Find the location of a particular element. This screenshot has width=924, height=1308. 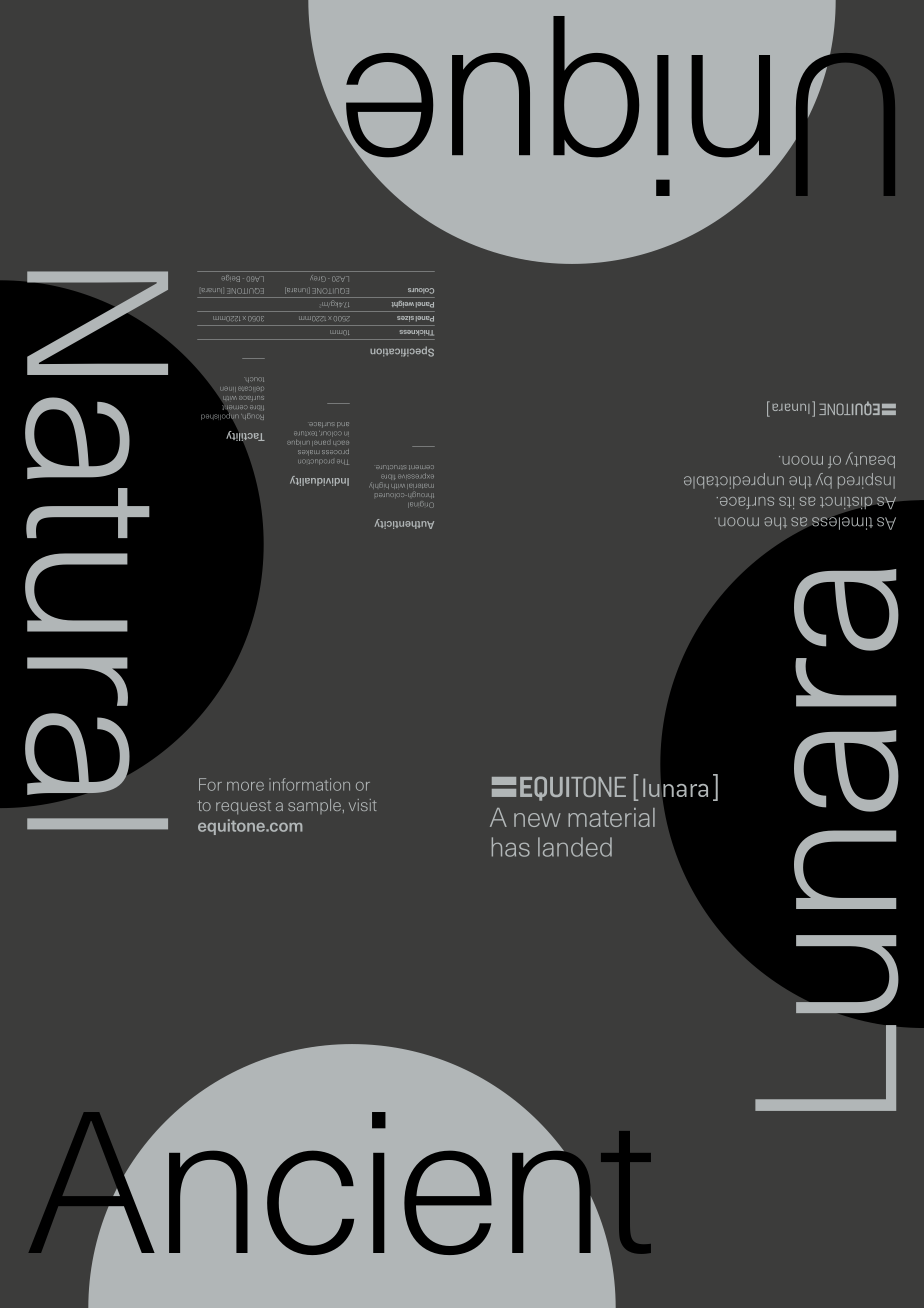

information is located at coordinates (309, 784).
